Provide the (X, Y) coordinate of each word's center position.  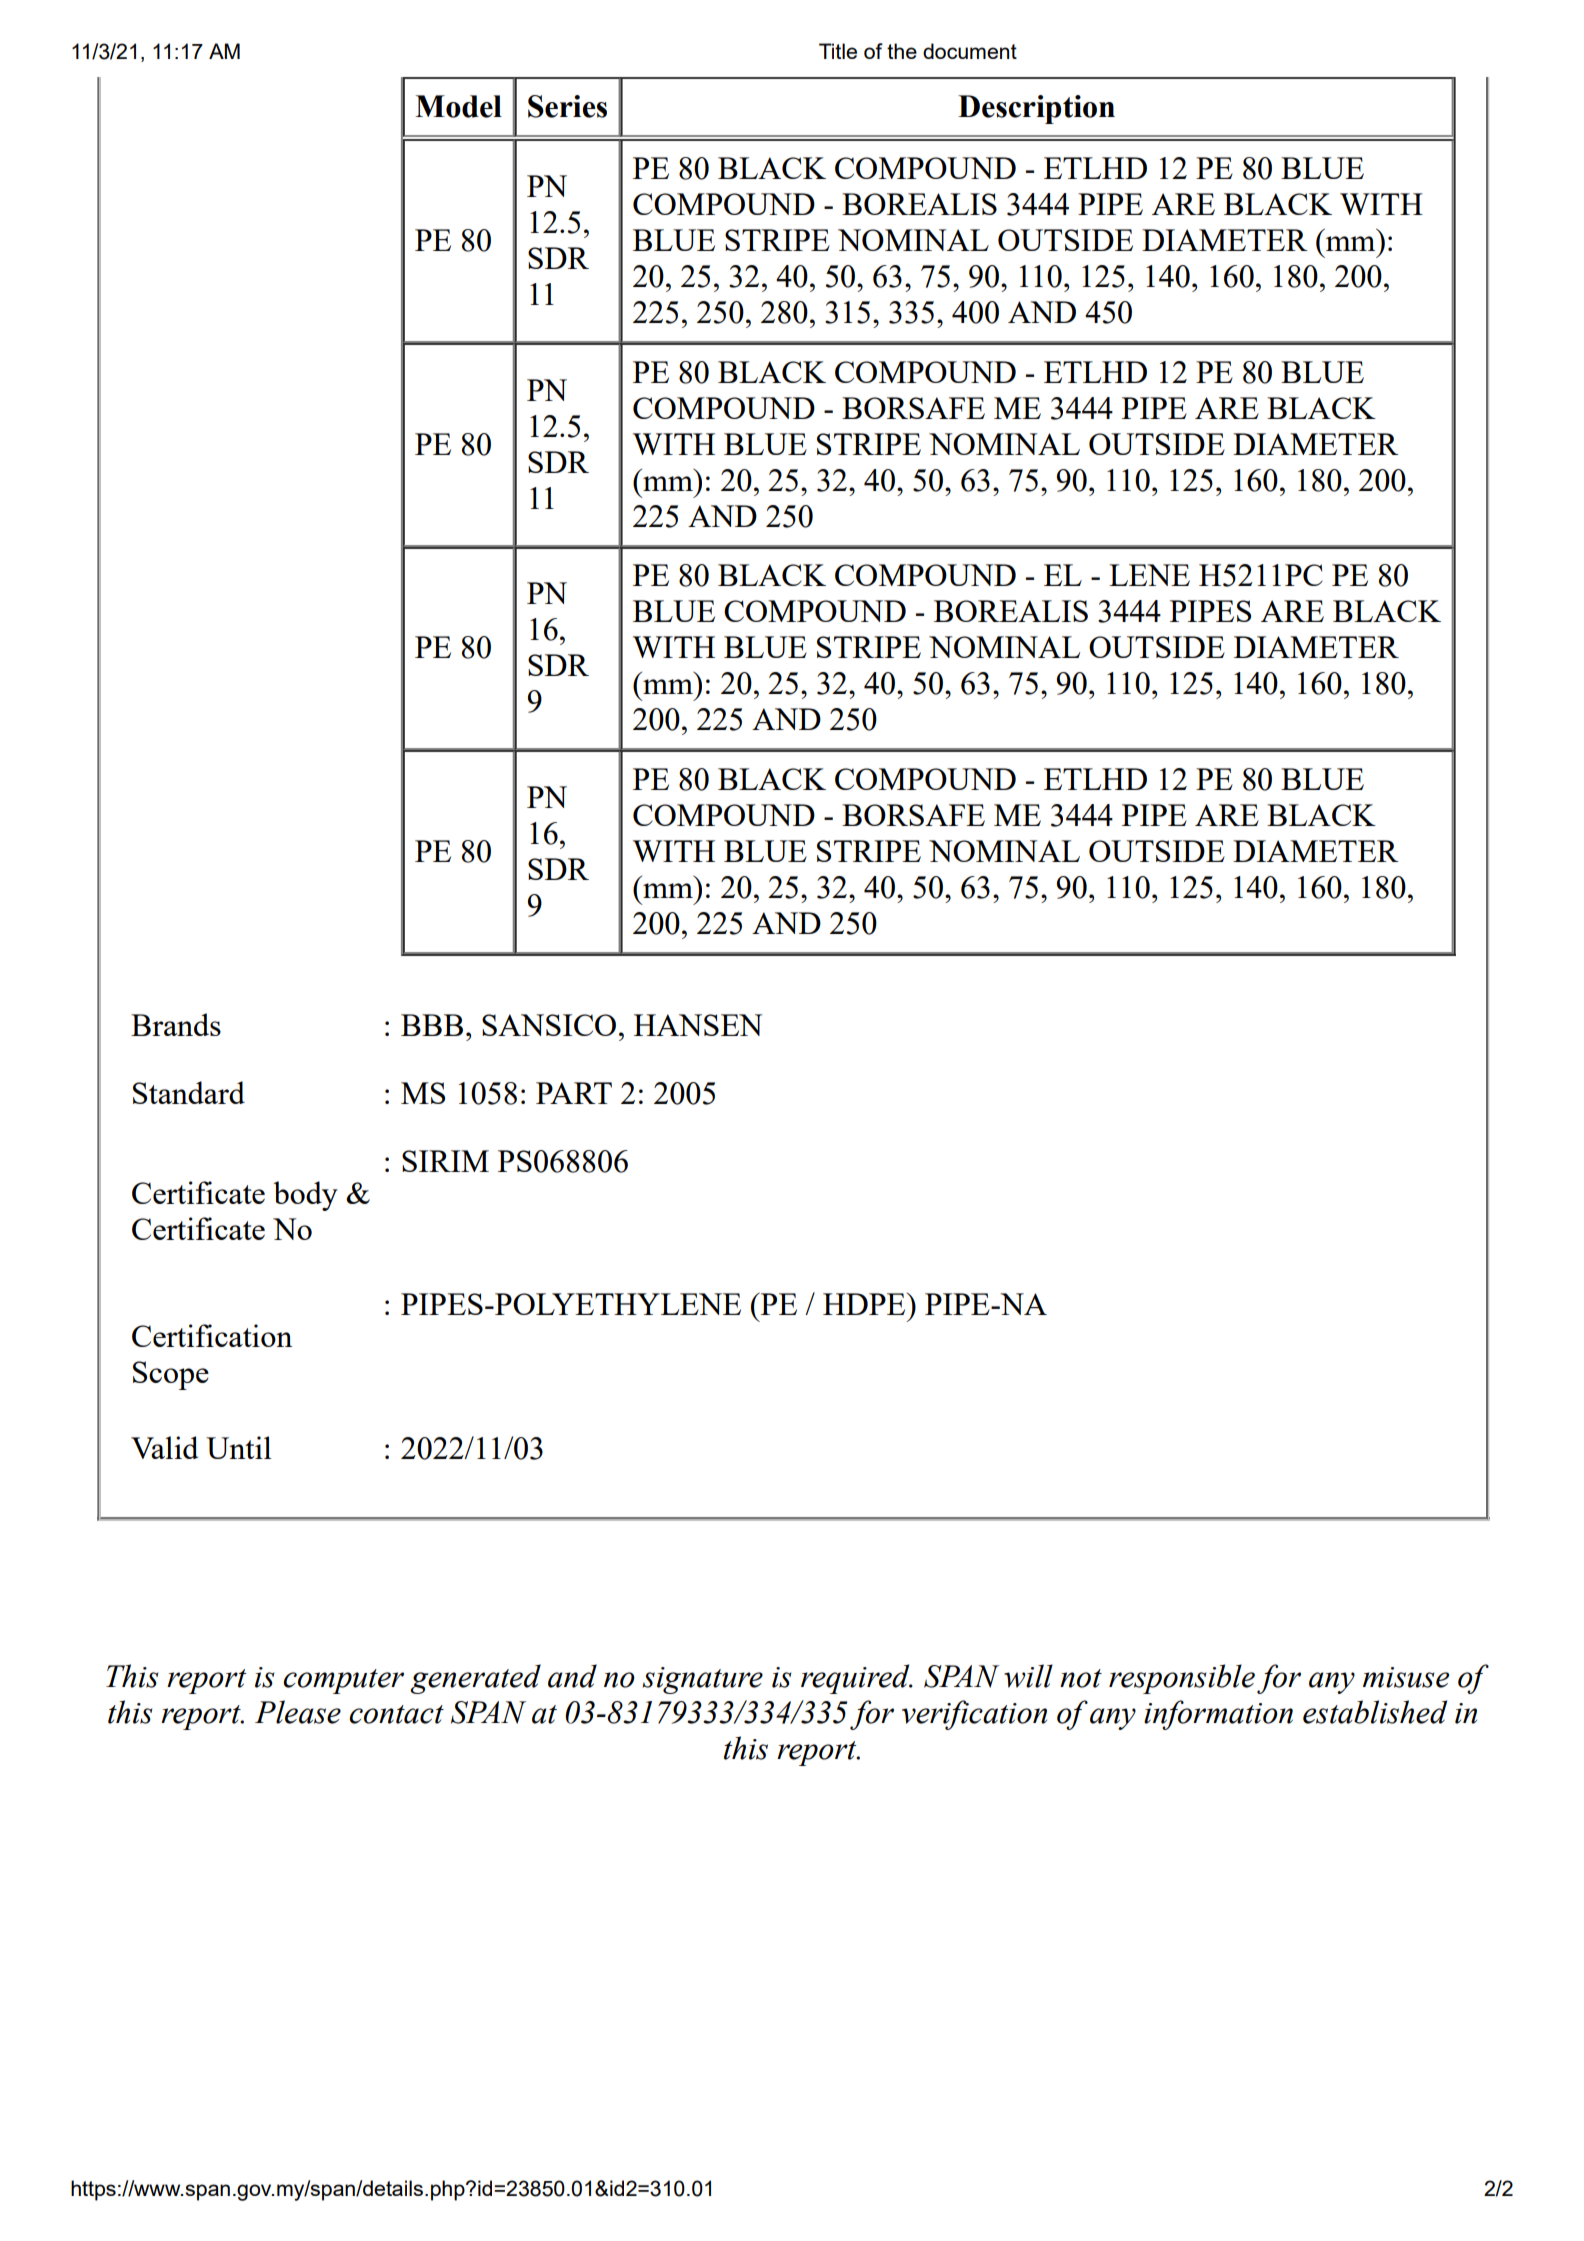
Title (838, 51)
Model (458, 106)
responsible (1182, 1679)
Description (1036, 109)
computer (343, 1681)
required (856, 1679)
